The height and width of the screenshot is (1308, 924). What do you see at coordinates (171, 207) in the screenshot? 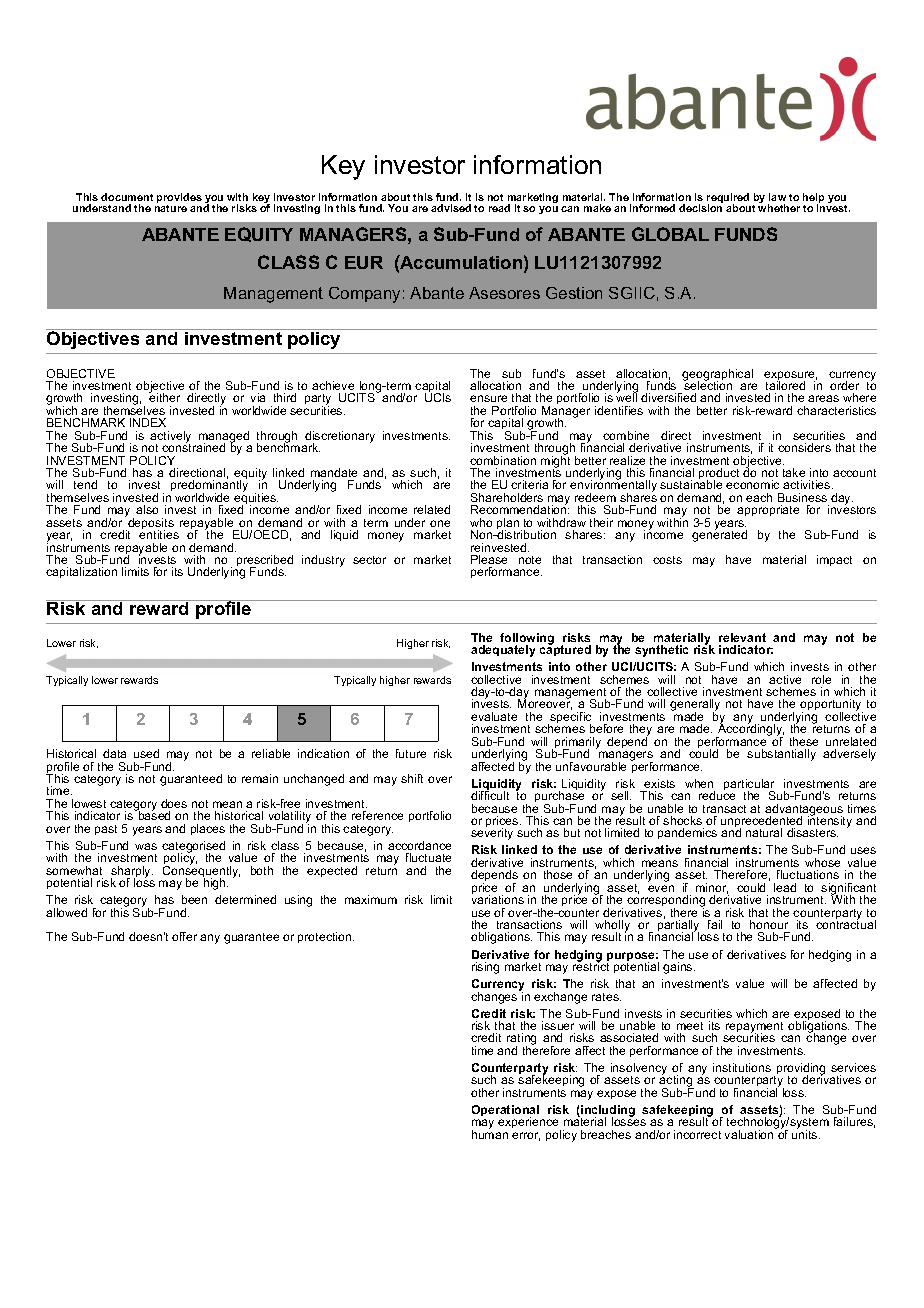
I see `nature` at bounding box center [171, 207].
